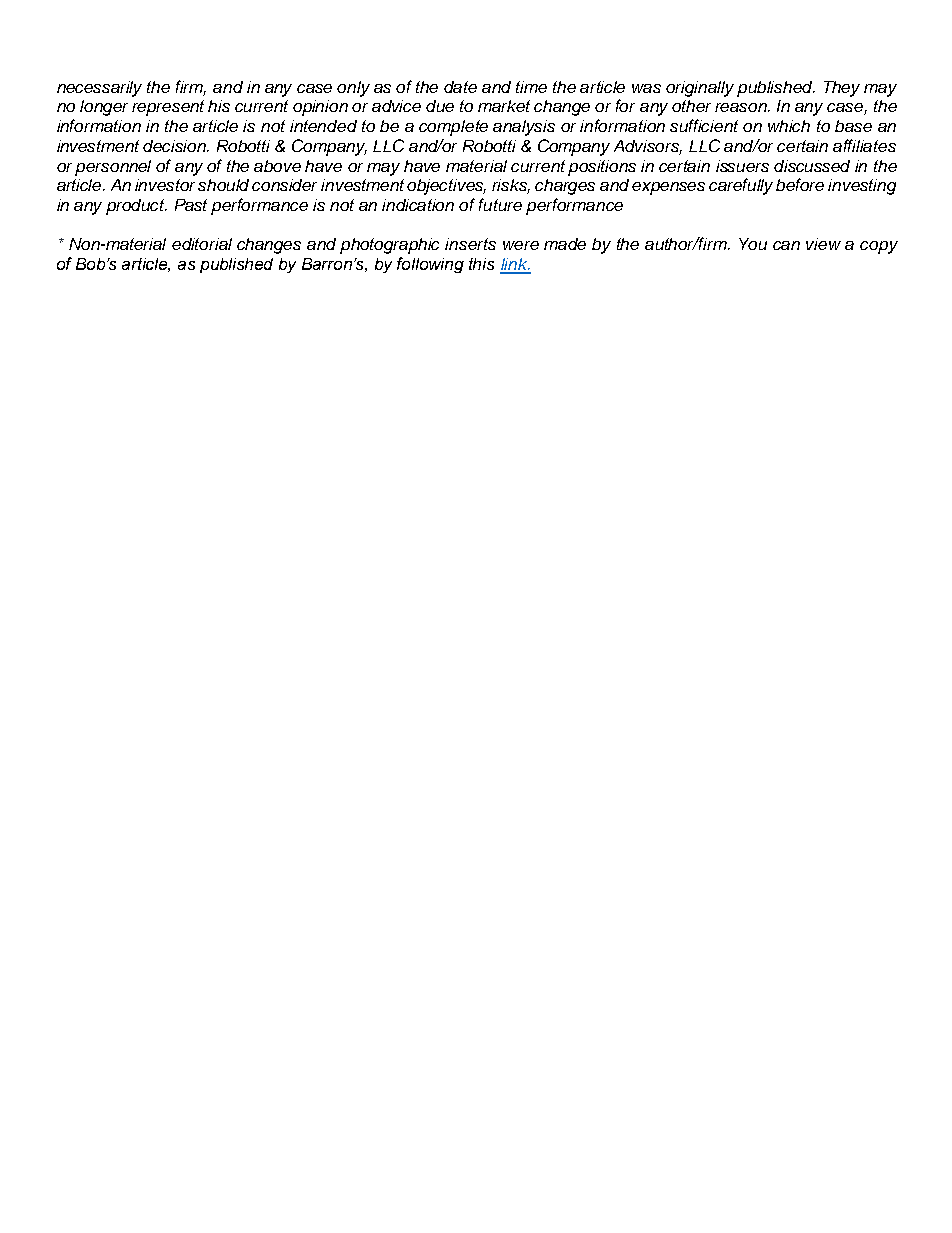  Describe the element at coordinates (99, 89) in the page. I see `necessarily` at that location.
